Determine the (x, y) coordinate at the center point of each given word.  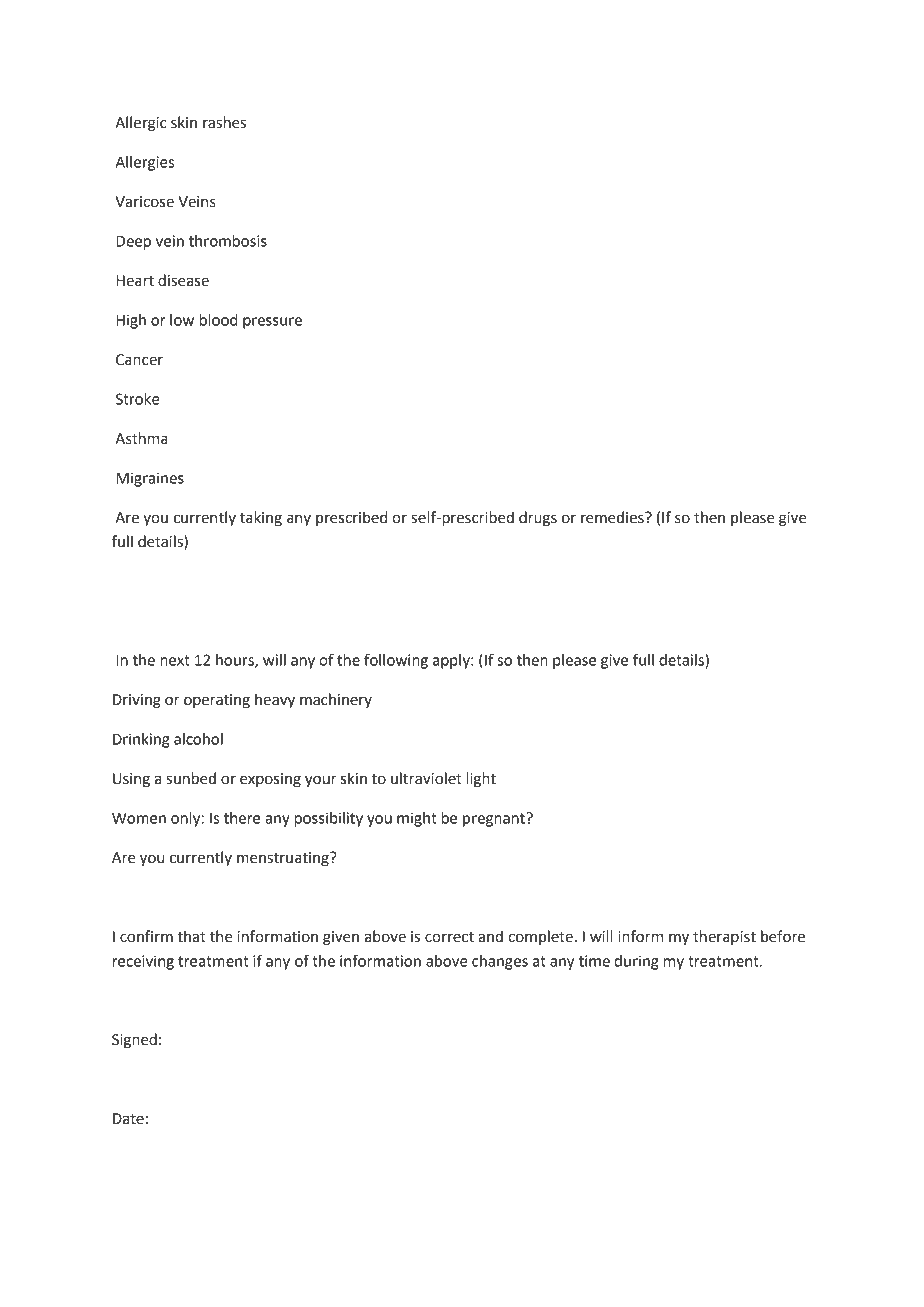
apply (452, 661)
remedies (613, 517)
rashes (224, 122)
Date (128, 1119)
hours (236, 661)
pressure (272, 323)
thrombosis (228, 241)
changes (500, 962)
